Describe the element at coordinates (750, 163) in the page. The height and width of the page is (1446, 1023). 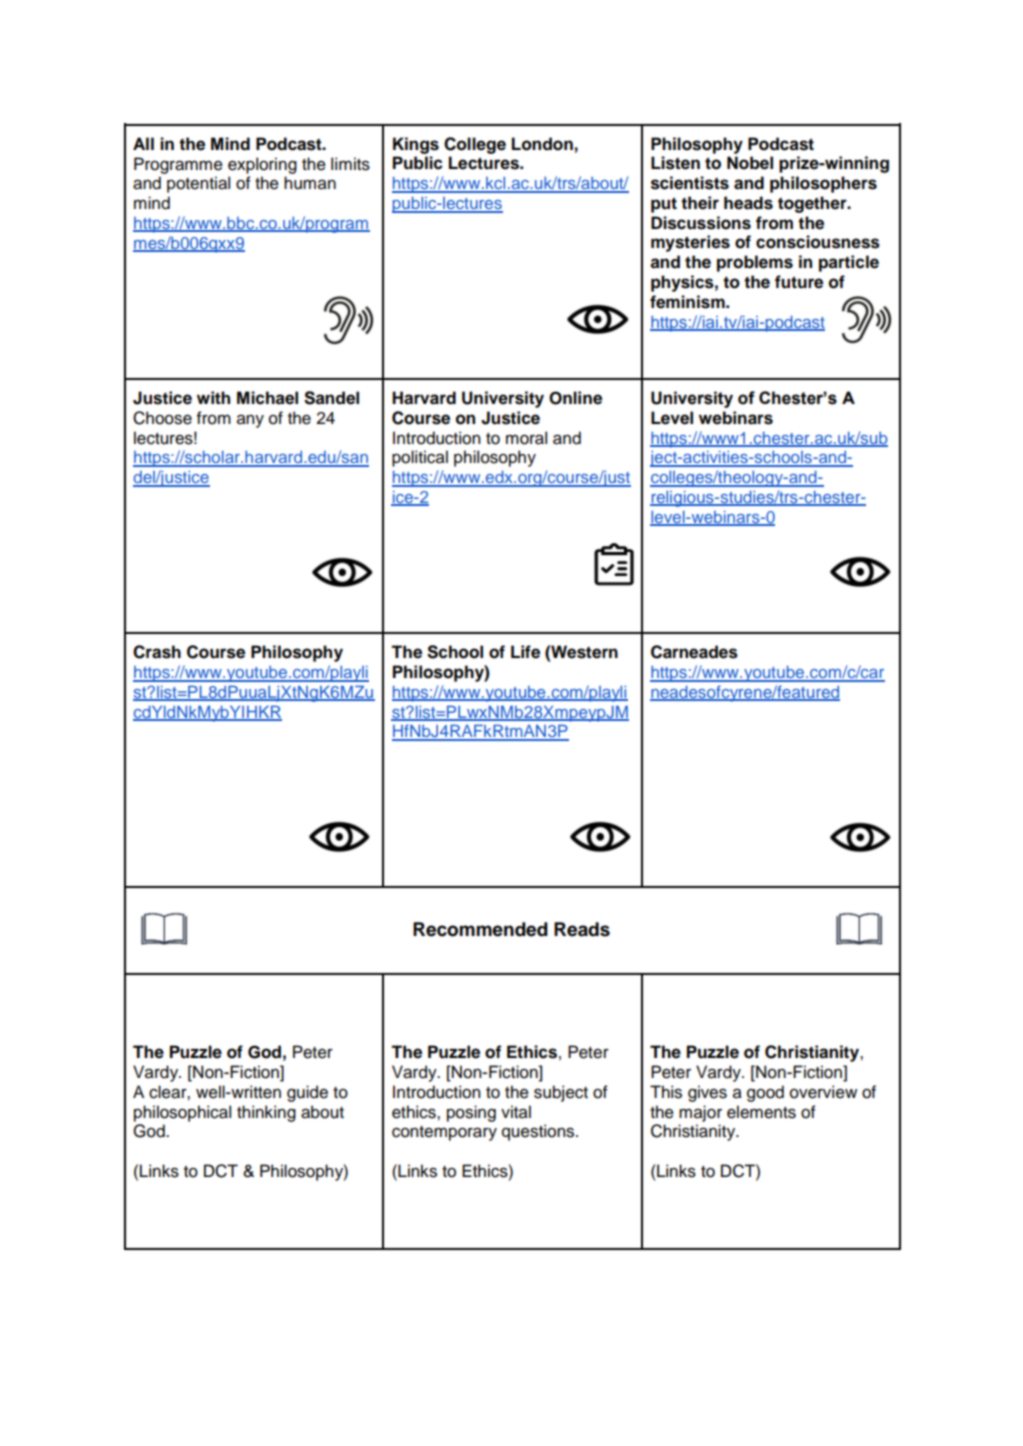
I see `Nobel` at that location.
